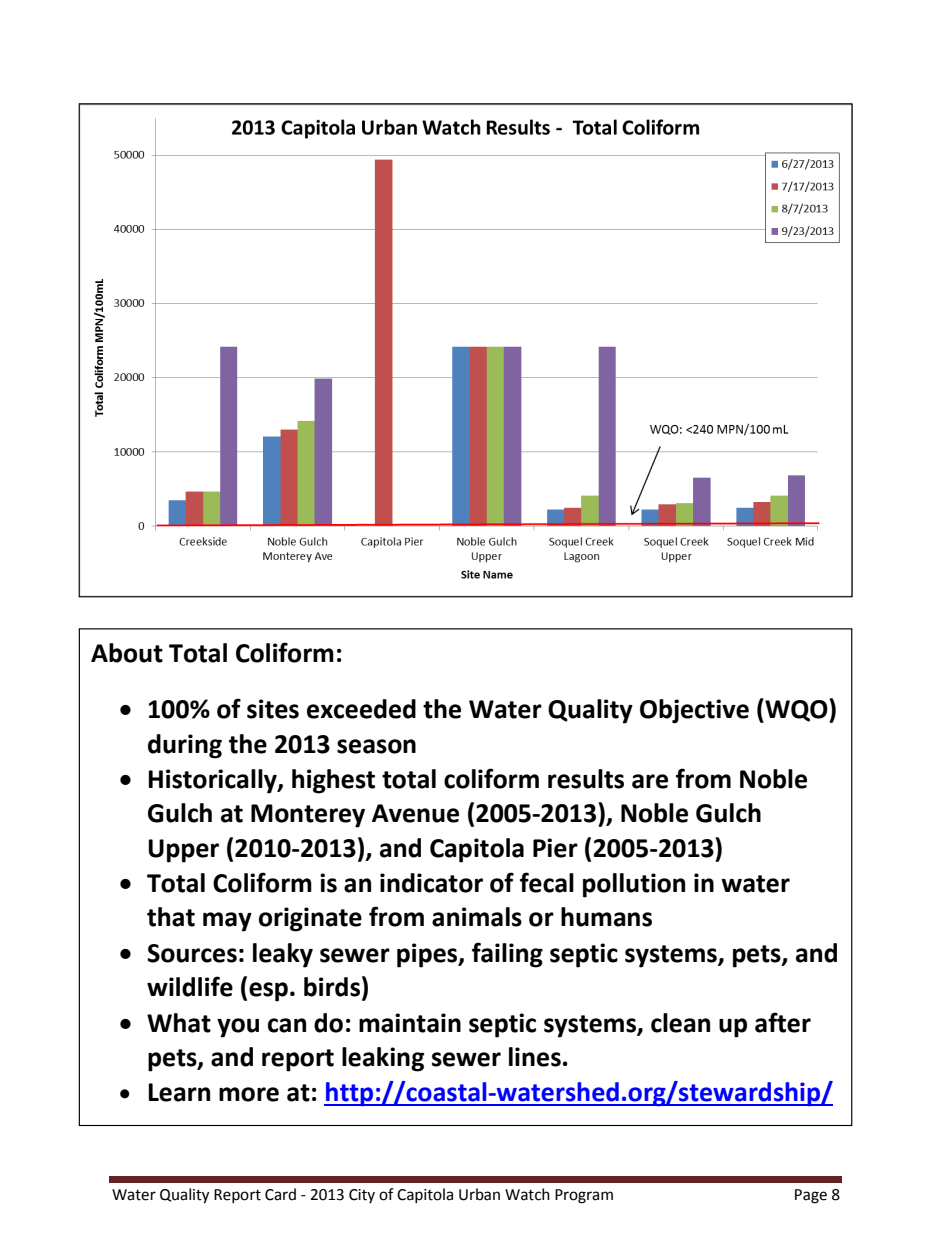 The height and width of the image is (1233, 952). What do you see at coordinates (680, 1023) in the image?
I see `clean` at bounding box center [680, 1023].
